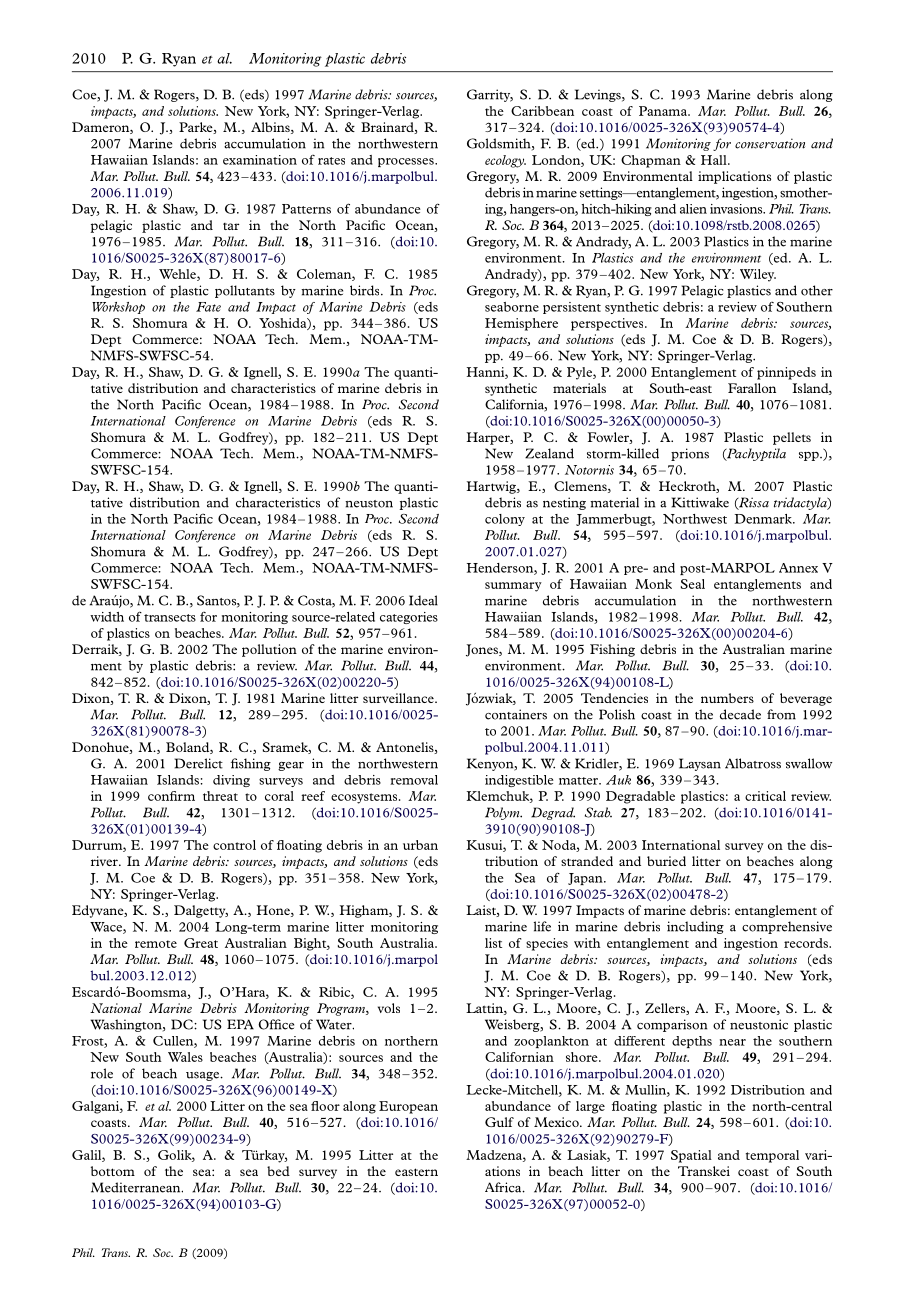 This image has height=1308, width=924. What do you see at coordinates (505, 161) in the image?
I see `ecology` at bounding box center [505, 161].
